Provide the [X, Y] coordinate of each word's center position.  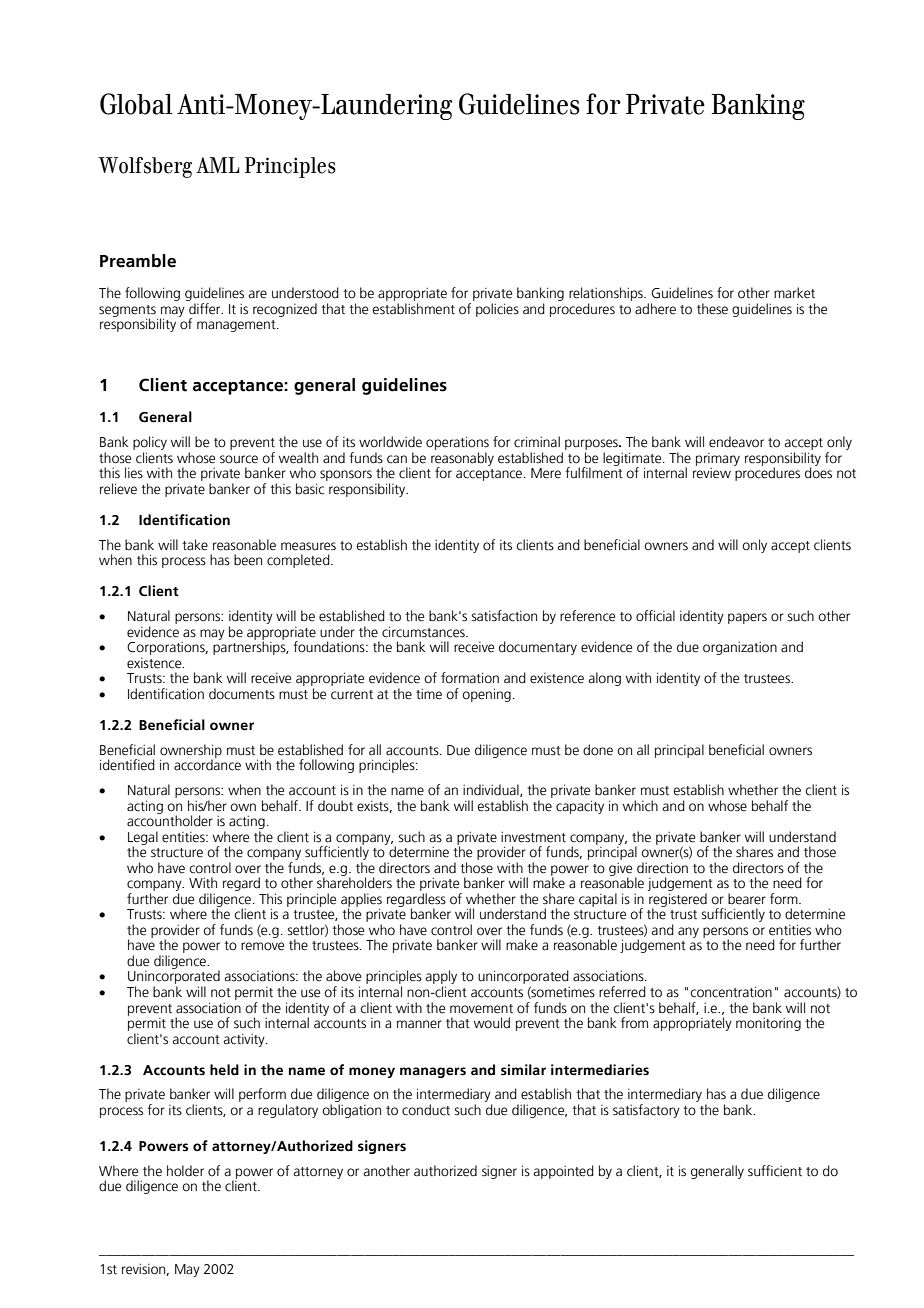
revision [144, 1270]
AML [217, 165]
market [794, 293]
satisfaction [504, 616]
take [195, 545]
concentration [731, 992]
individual [492, 790]
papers [747, 618]
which [640, 806]
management [237, 326]
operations [457, 443]
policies [497, 310]
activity [245, 1040]
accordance [207, 764]
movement [481, 1009]
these [712, 309]
